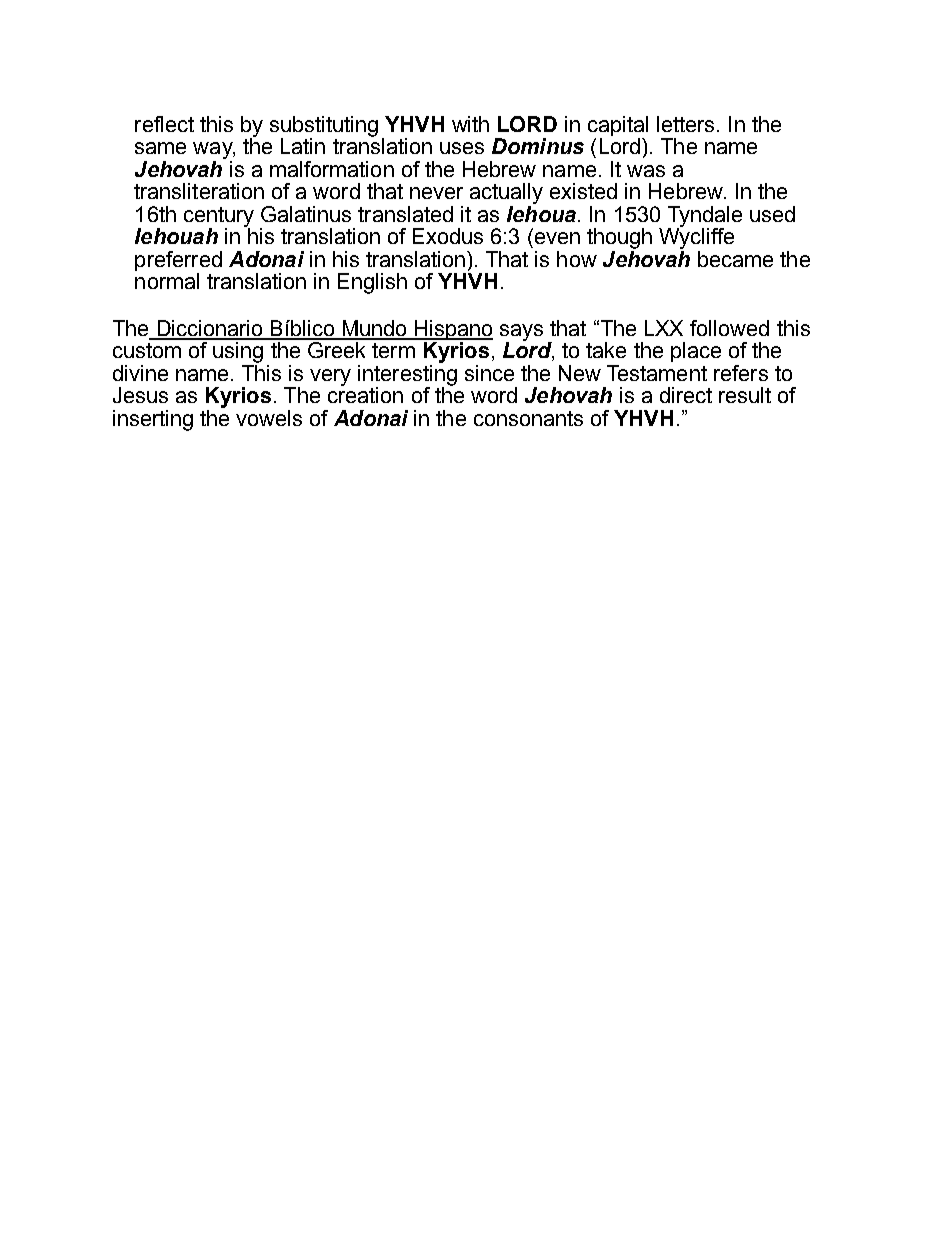 This screenshot has height=1233, width=952. Describe the element at coordinates (147, 350) in the screenshot. I see `custom` at that location.
